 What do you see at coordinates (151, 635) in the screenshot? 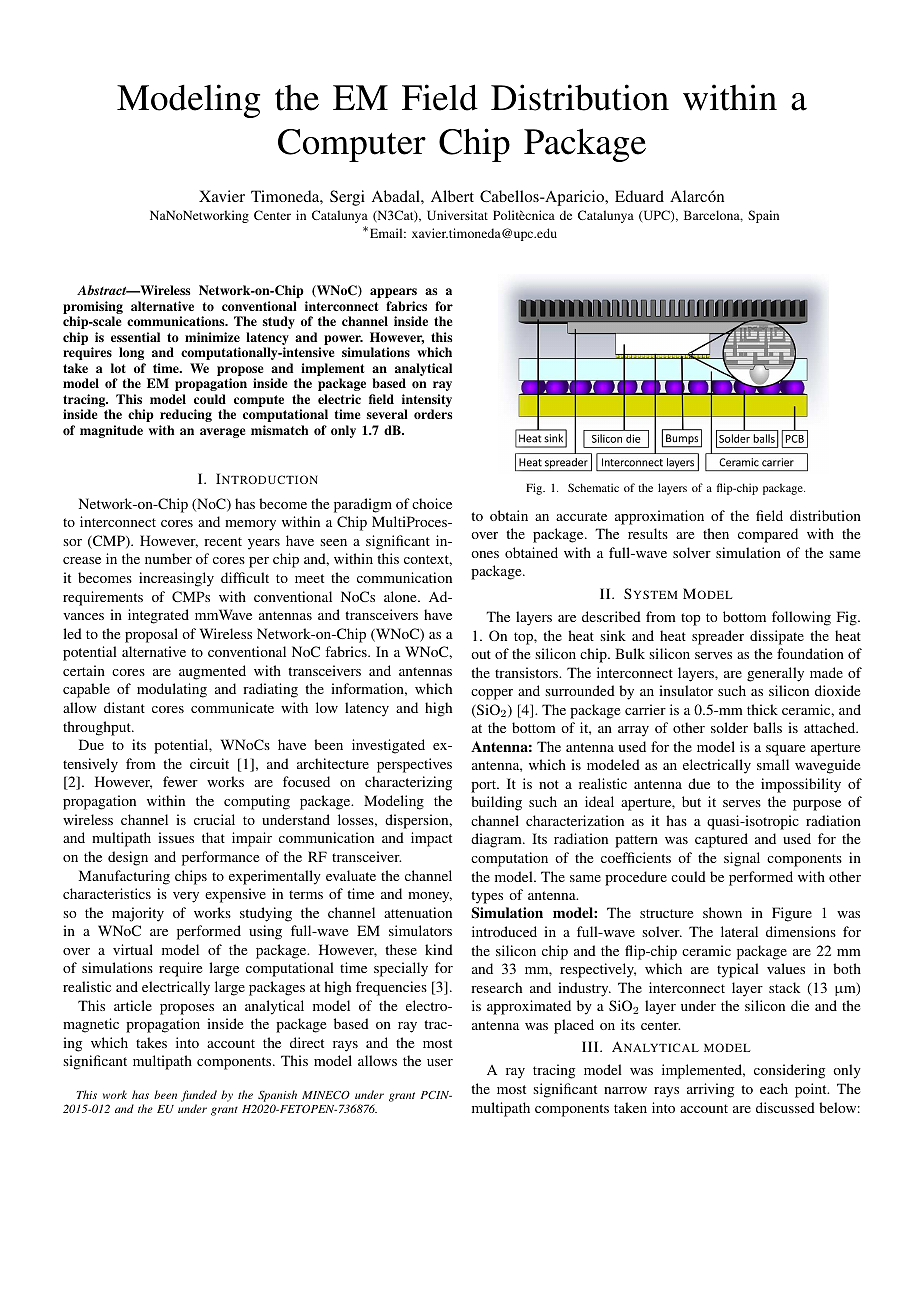
I see `proposal` at bounding box center [151, 635].
